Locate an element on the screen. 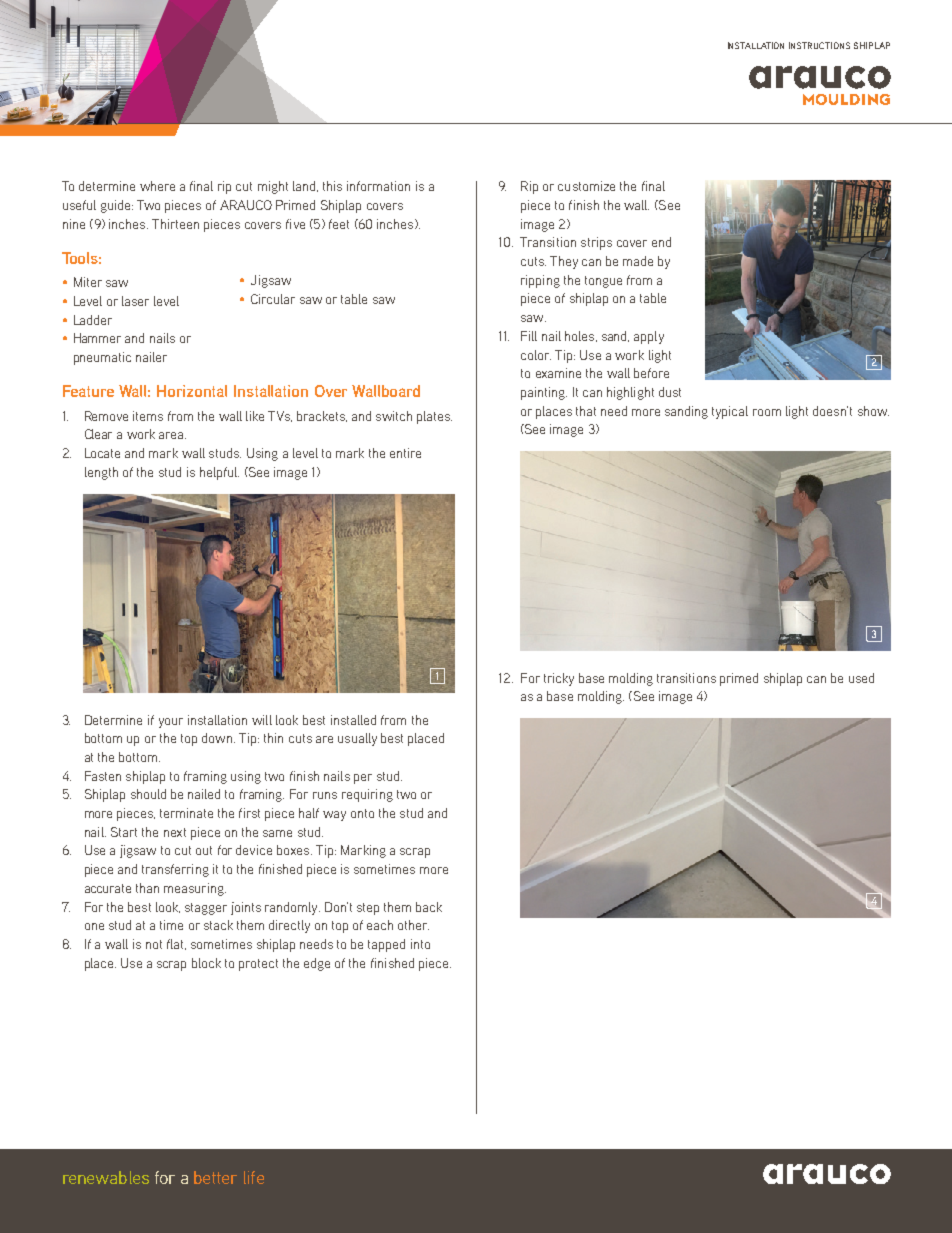 Image resolution: width=952 pixels, height=1233 pixels. plates is located at coordinates (434, 417).
